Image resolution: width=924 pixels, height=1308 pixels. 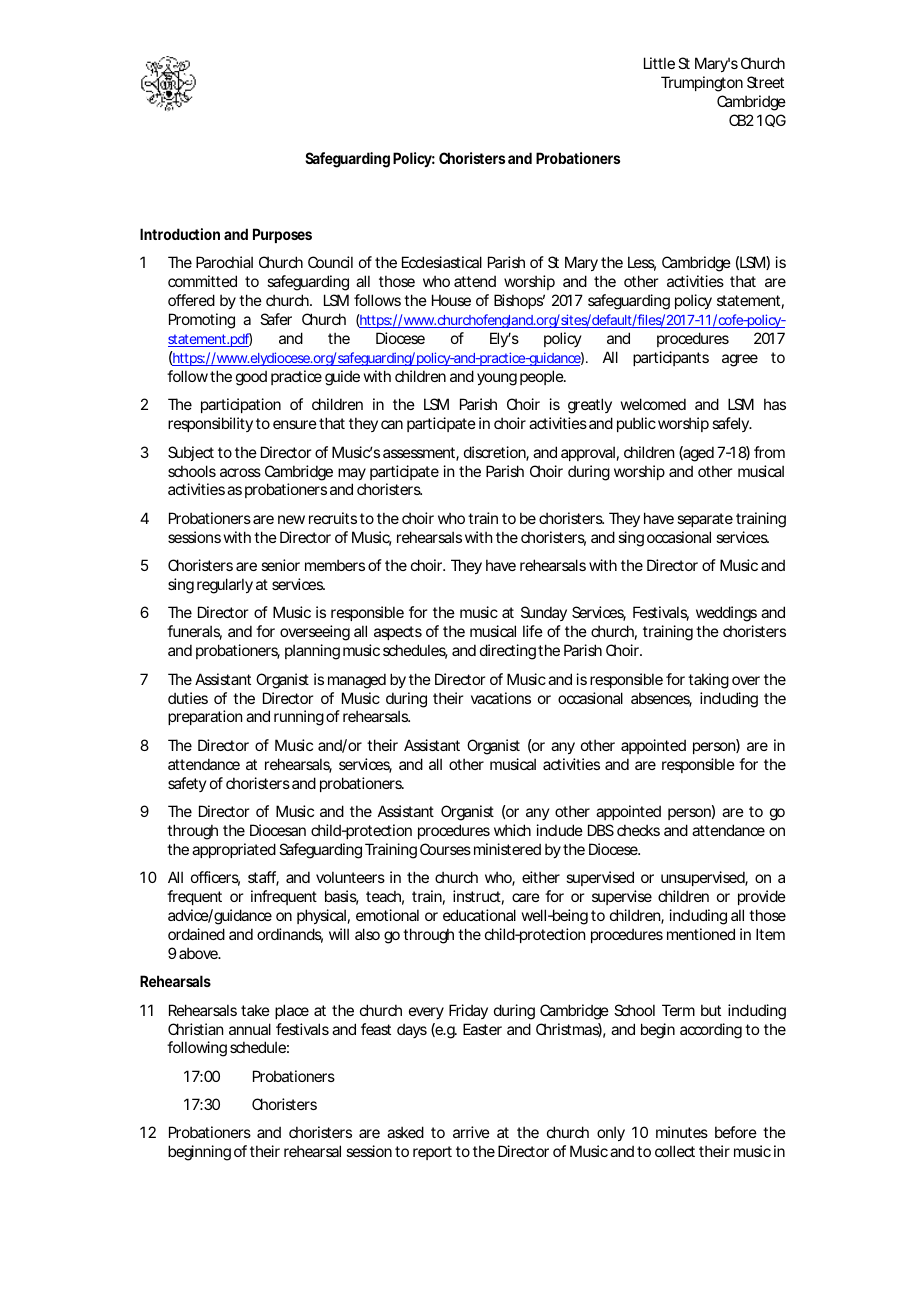 What do you see at coordinates (659, 63) in the screenshot?
I see `Little` at bounding box center [659, 63].
